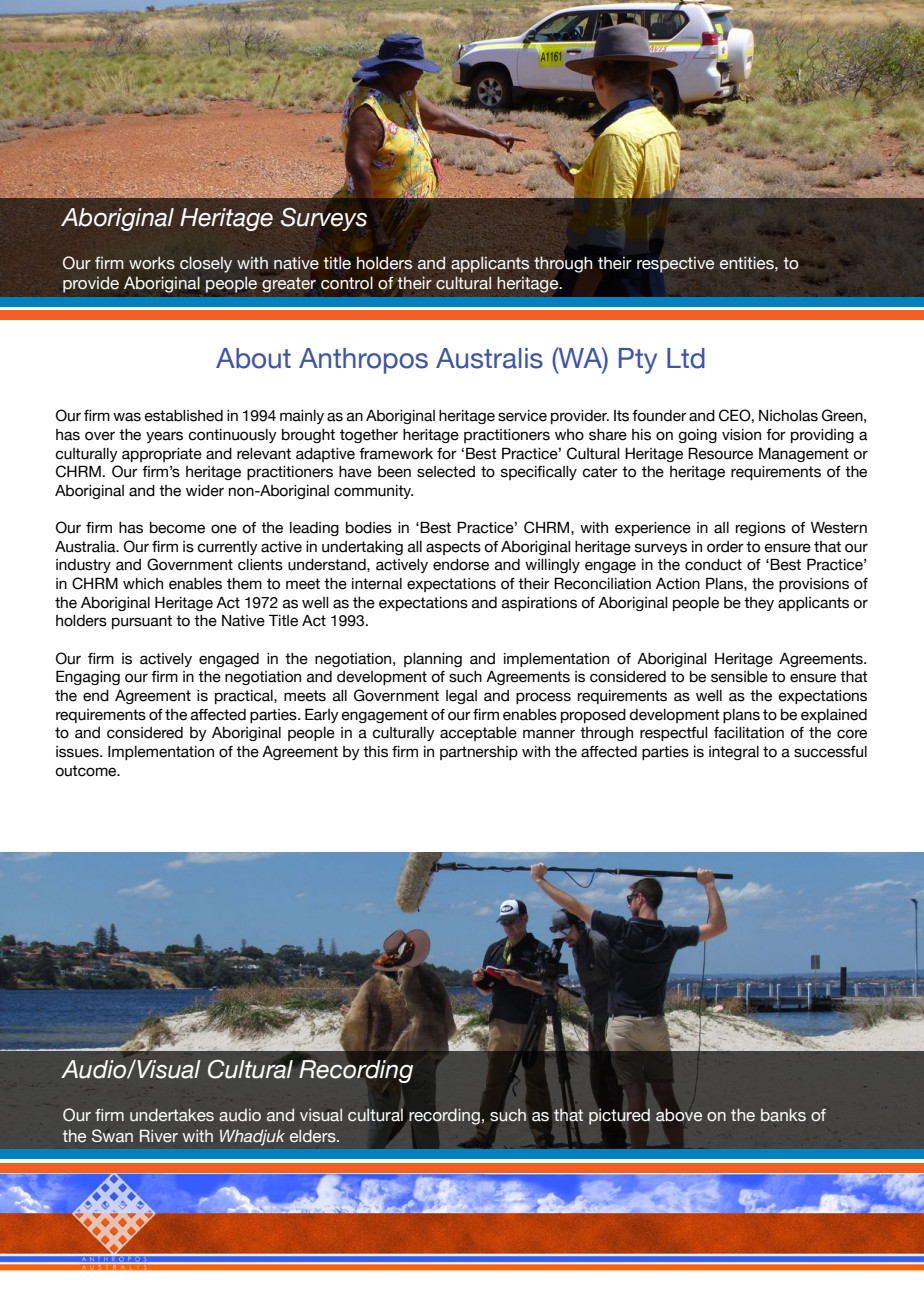 The width and height of the image is (924, 1308). What do you see at coordinates (446, 472) in the image?
I see `selected` at bounding box center [446, 472].
